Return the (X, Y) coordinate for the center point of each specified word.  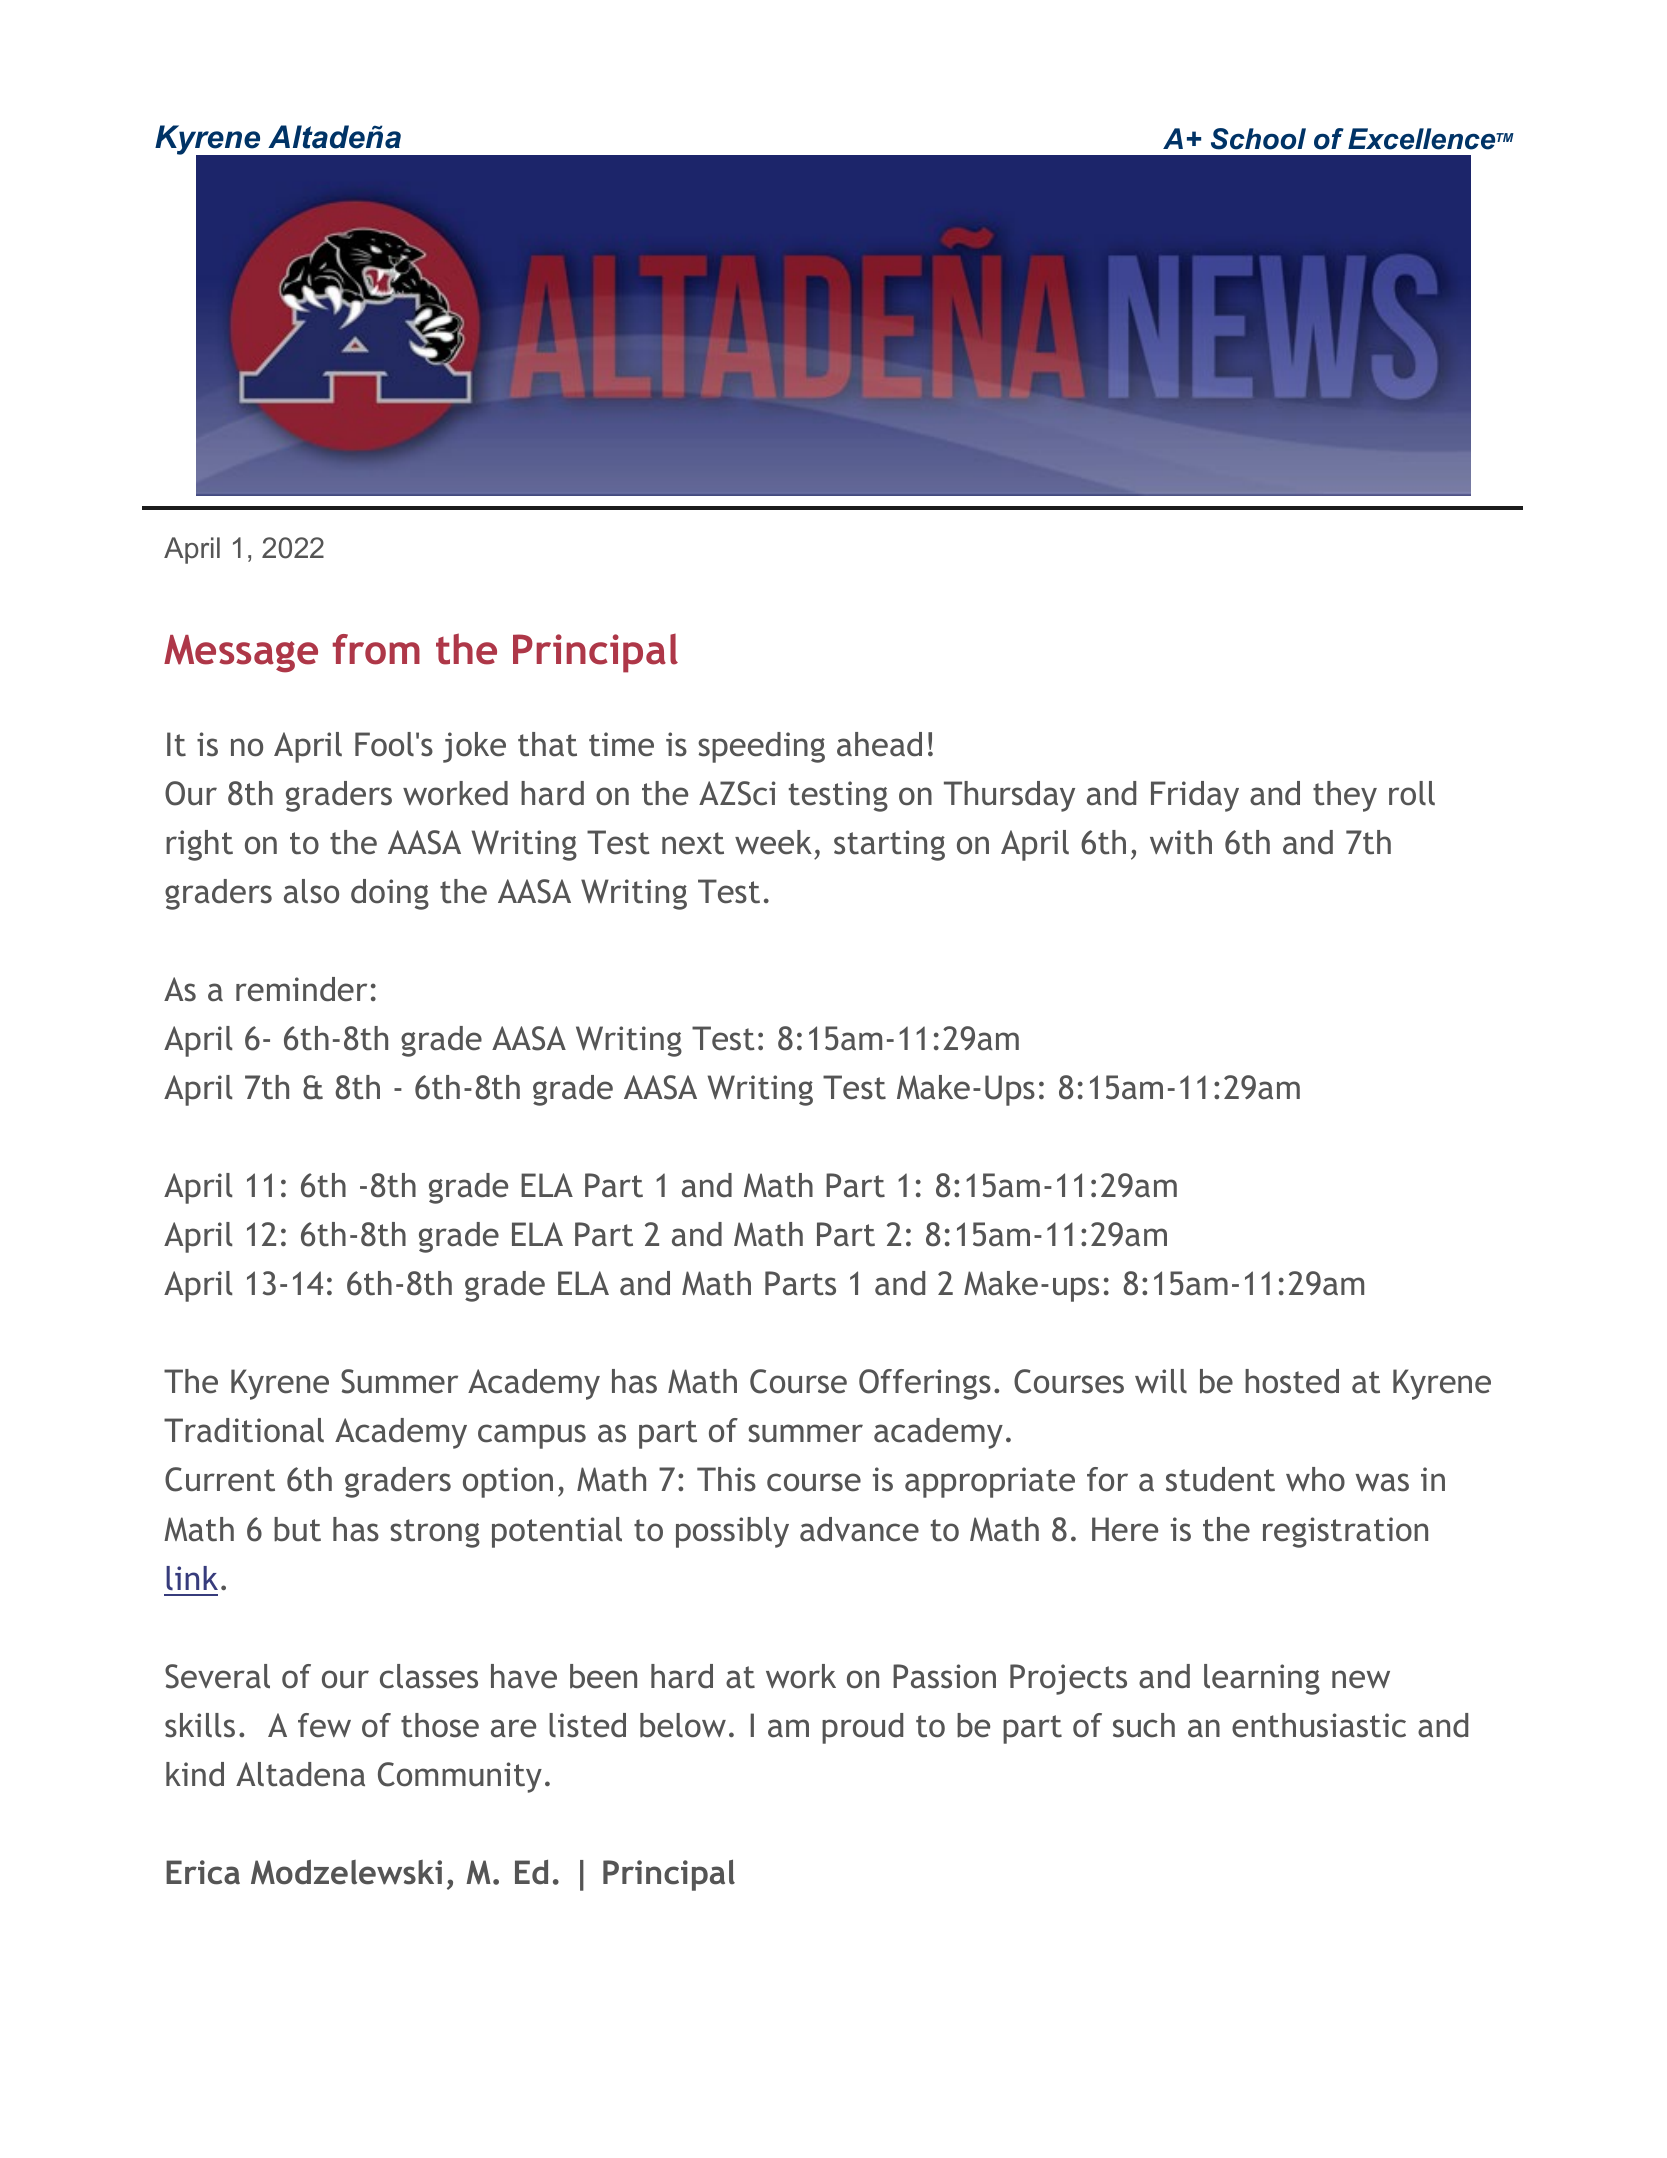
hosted (1292, 1381)
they (1345, 796)
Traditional (244, 1430)
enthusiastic (1319, 1725)
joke (474, 747)
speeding (761, 747)
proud (862, 1728)
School (1258, 139)
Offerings (925, 1384)
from (376, 649)
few (324, 1725)
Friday (1195, 796)
